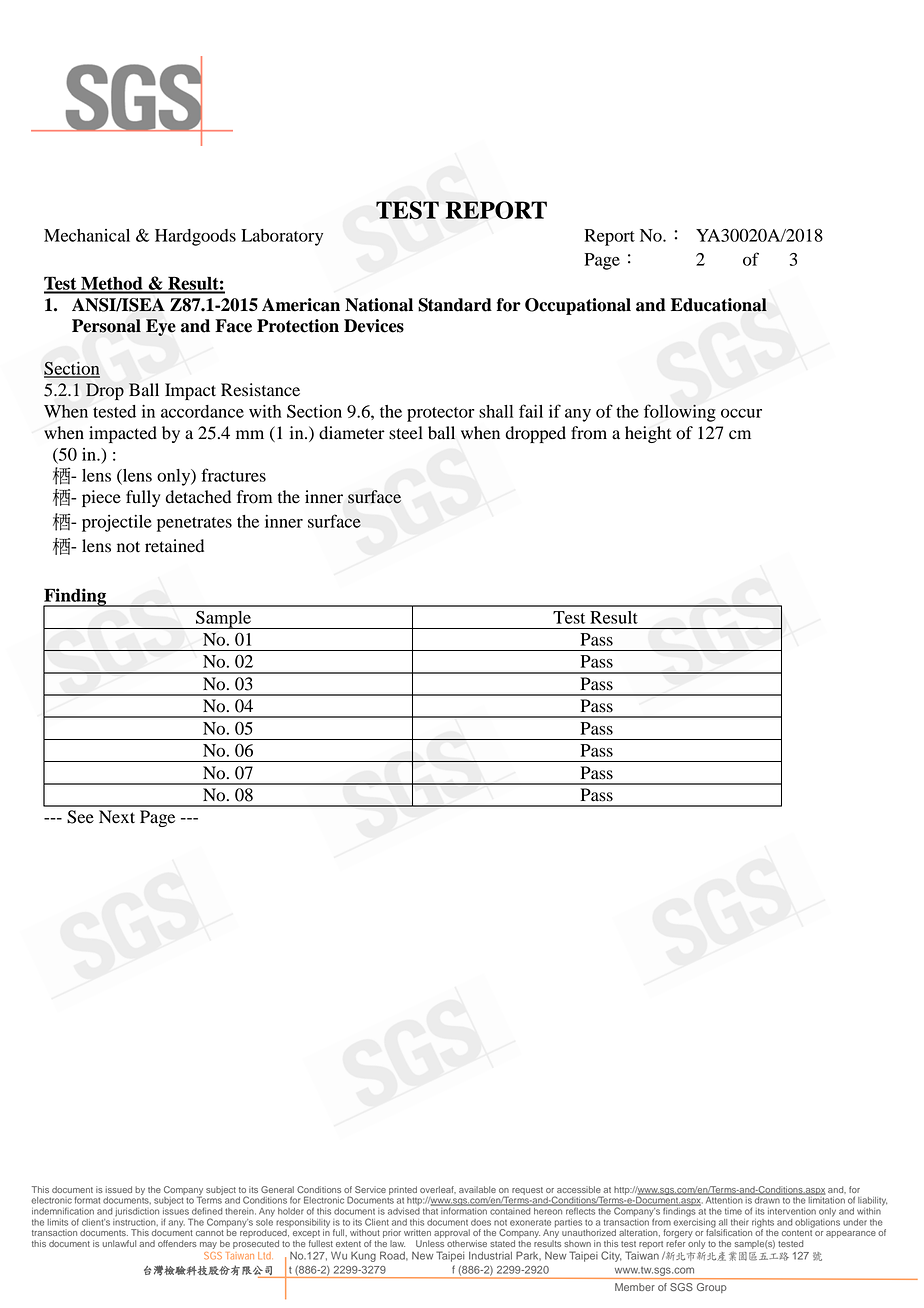 This page has height=1308, width=924. What do you see at coordinates (467, 1243) in the page?
I see `otherwise` at bounding box center [467, 1243].
